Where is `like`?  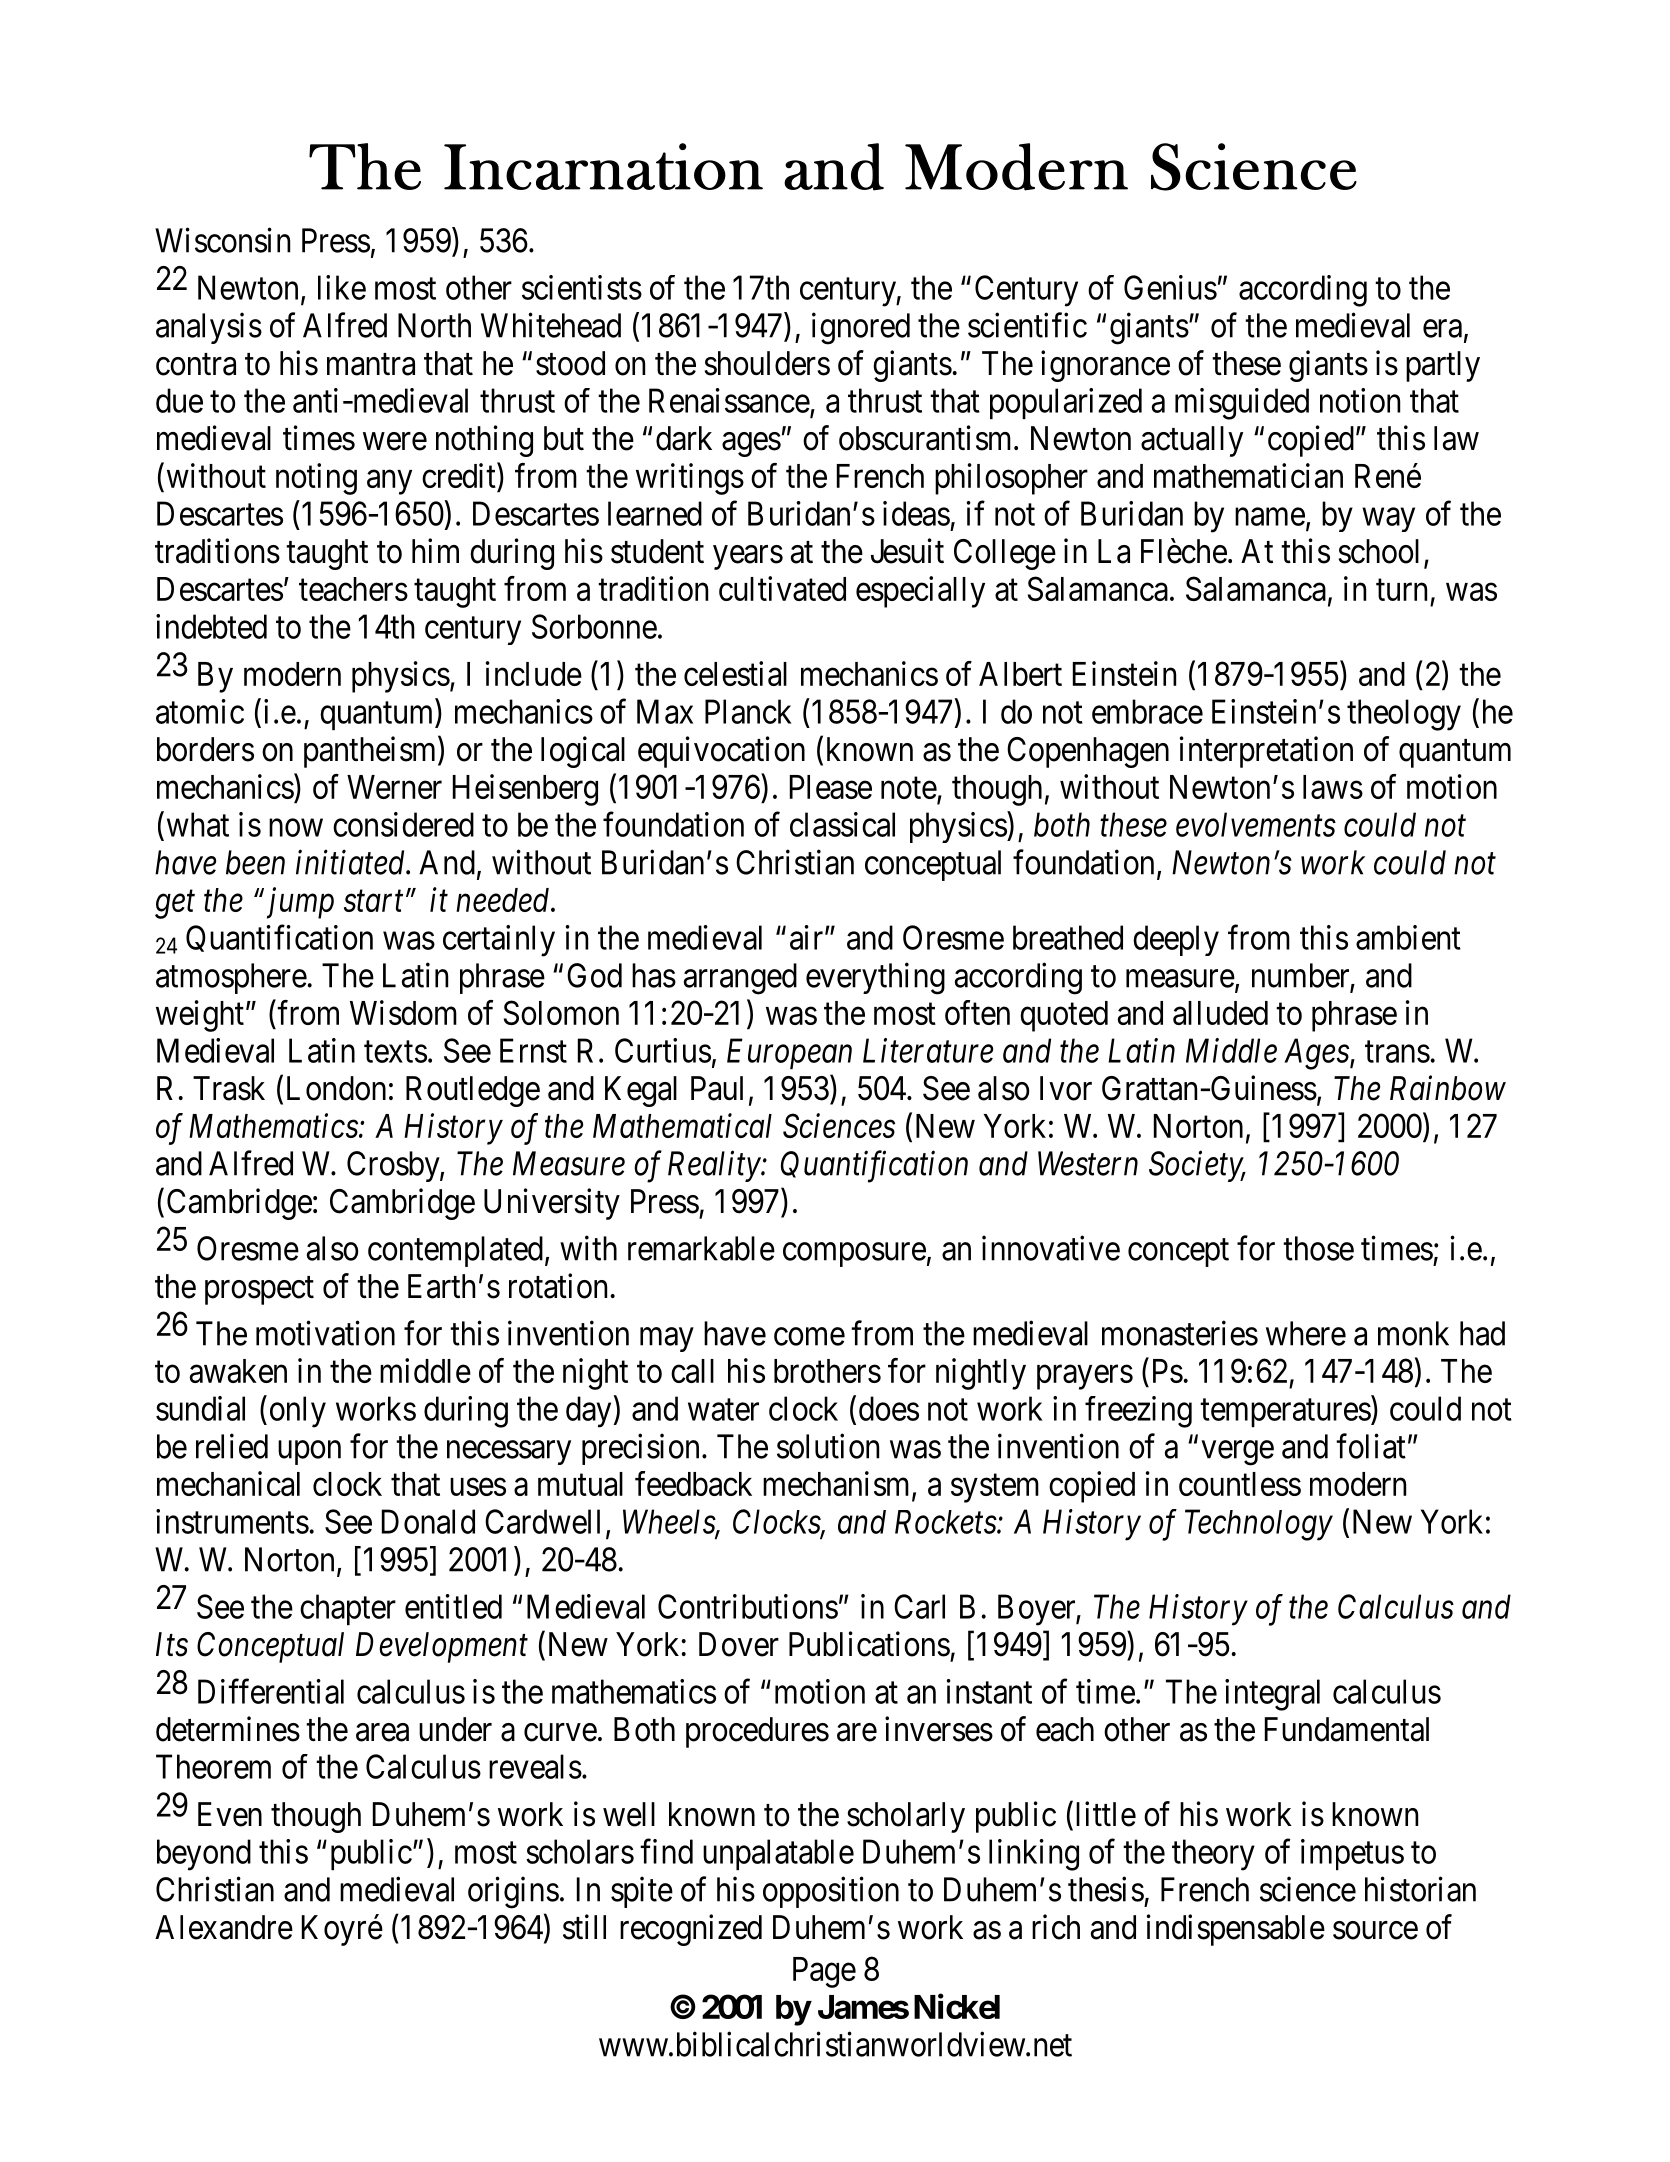 like is located at coordinates (342, 287).
